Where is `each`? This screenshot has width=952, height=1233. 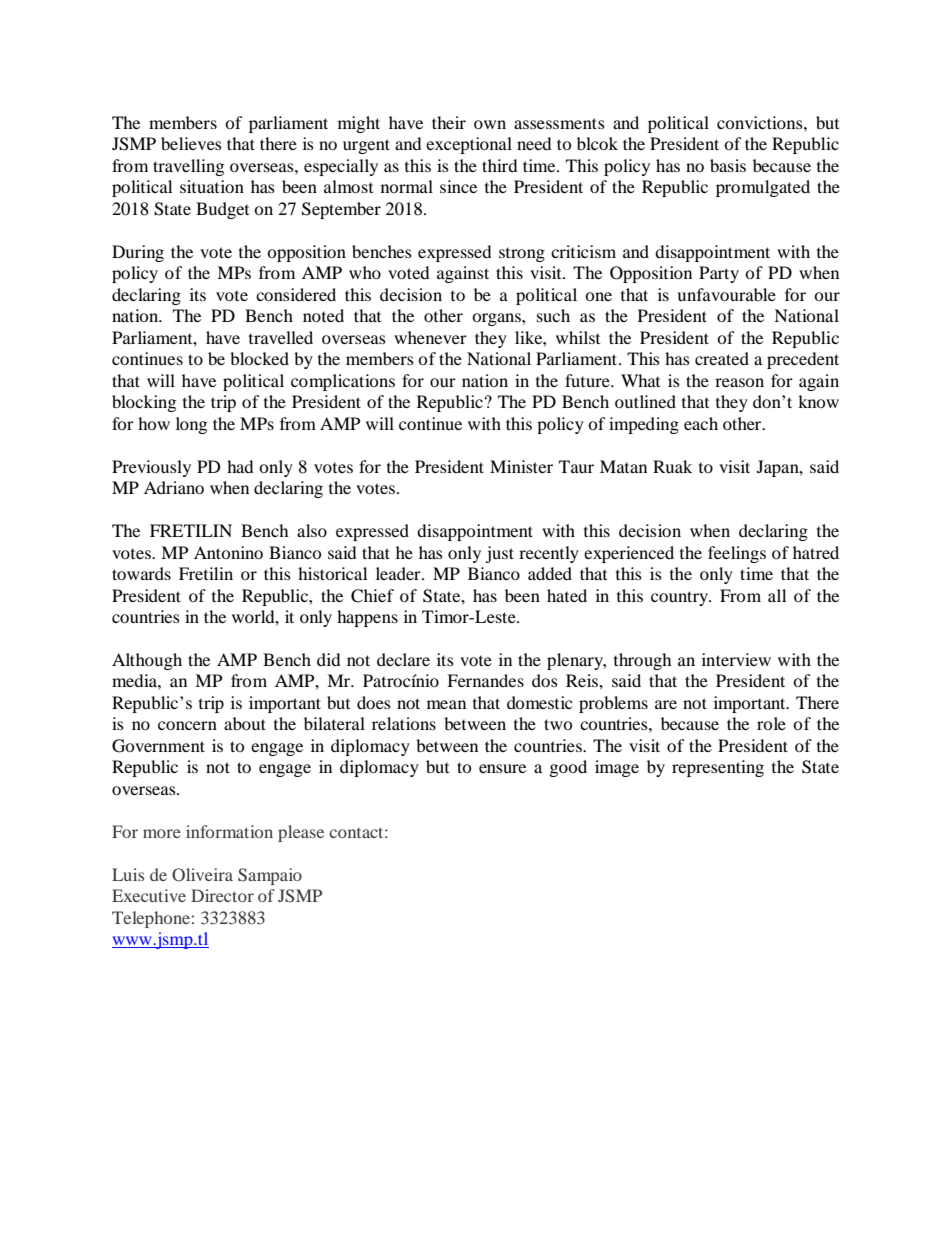
each is located at coordinates (701, 423).
